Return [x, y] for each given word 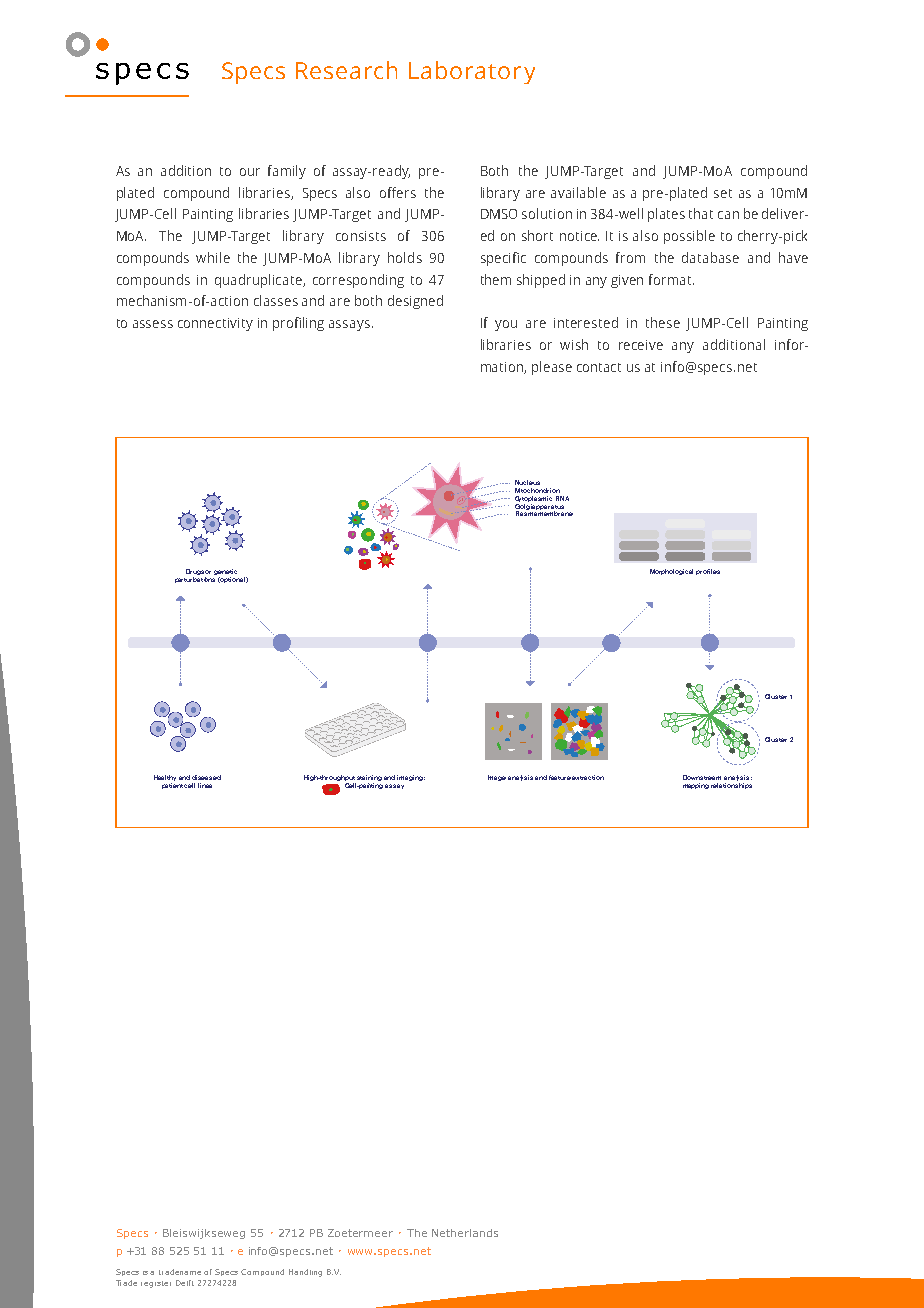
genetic [225, 573]
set [723, 193]
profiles [708, 572]
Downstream [702, 777]
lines [205, 785]
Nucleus [527, 482]
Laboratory [472, 72]
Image [497, 778]
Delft [185, 1283]
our [250, 172]
